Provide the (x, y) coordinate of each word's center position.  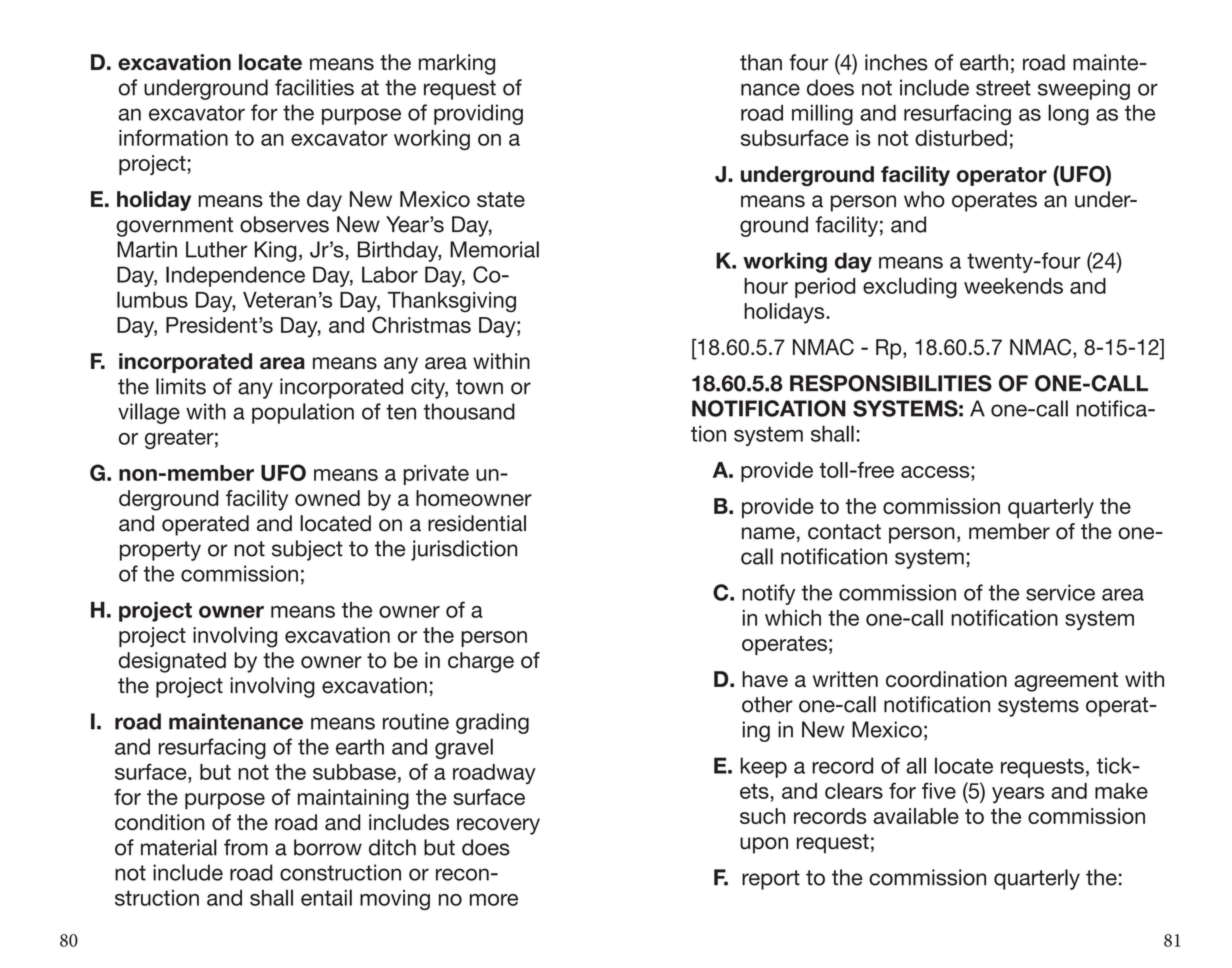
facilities (314, 87)
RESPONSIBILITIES (891, 383)
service (1060, 592)
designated (172, 662)
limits (181, 386)
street (1003, 88)
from (246, 847)
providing (478, 114)
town (479, 387)
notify (768, 594)
